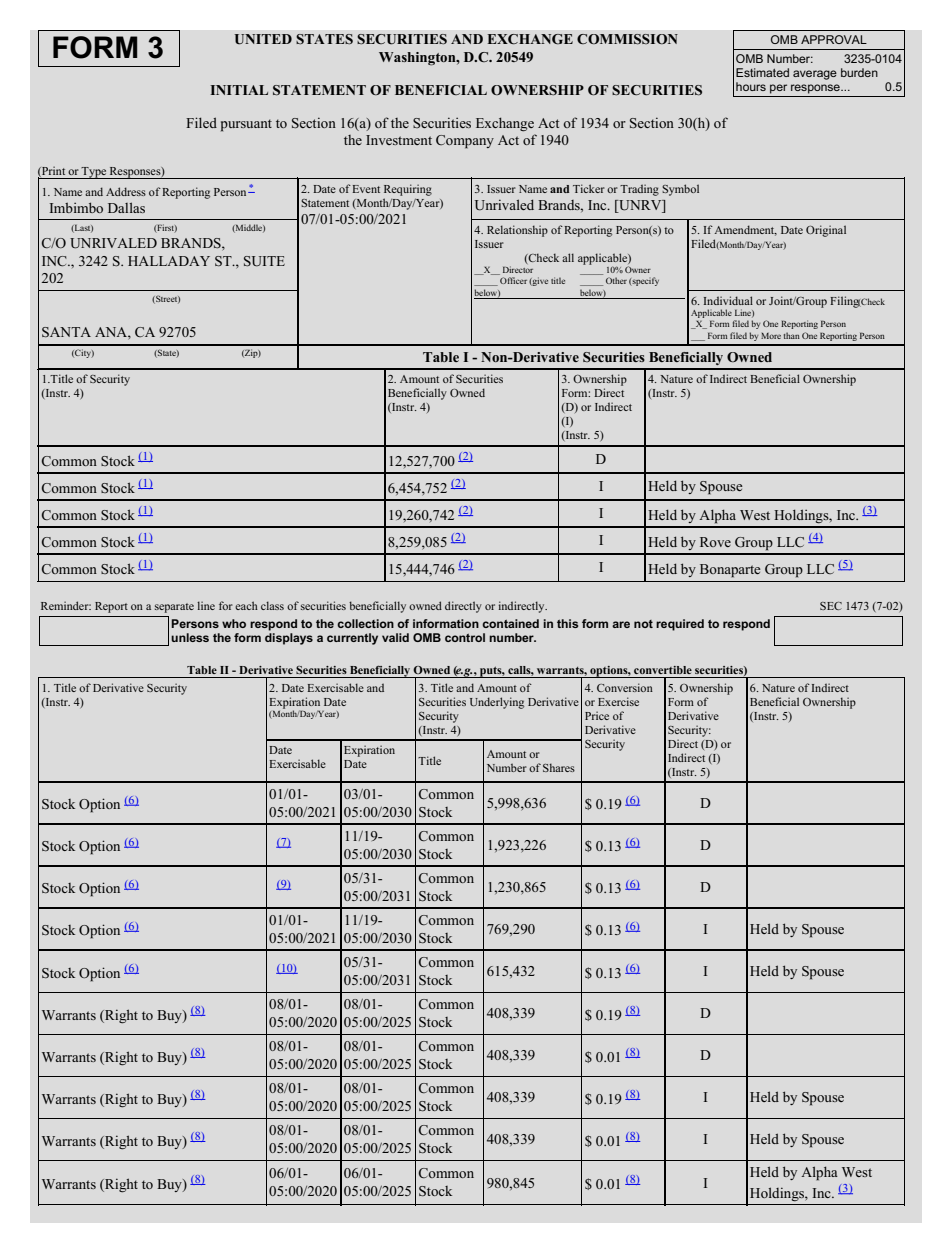 The image size is (952, 1233). Describe the element at coordinates (66, 332) in the screenshot. I see `SANTA` at that location.
